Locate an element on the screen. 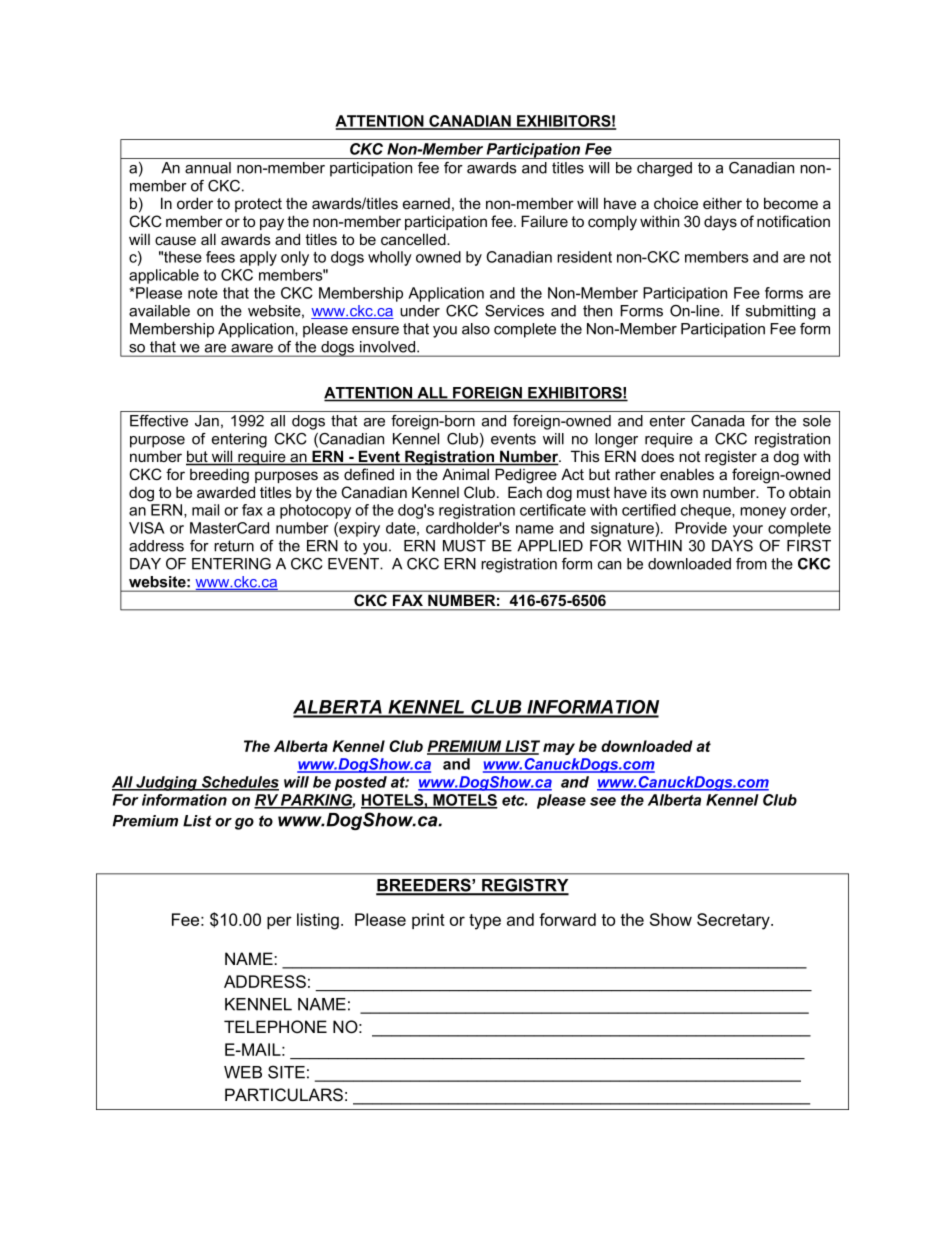  either is located at coordinates (722, 203).
